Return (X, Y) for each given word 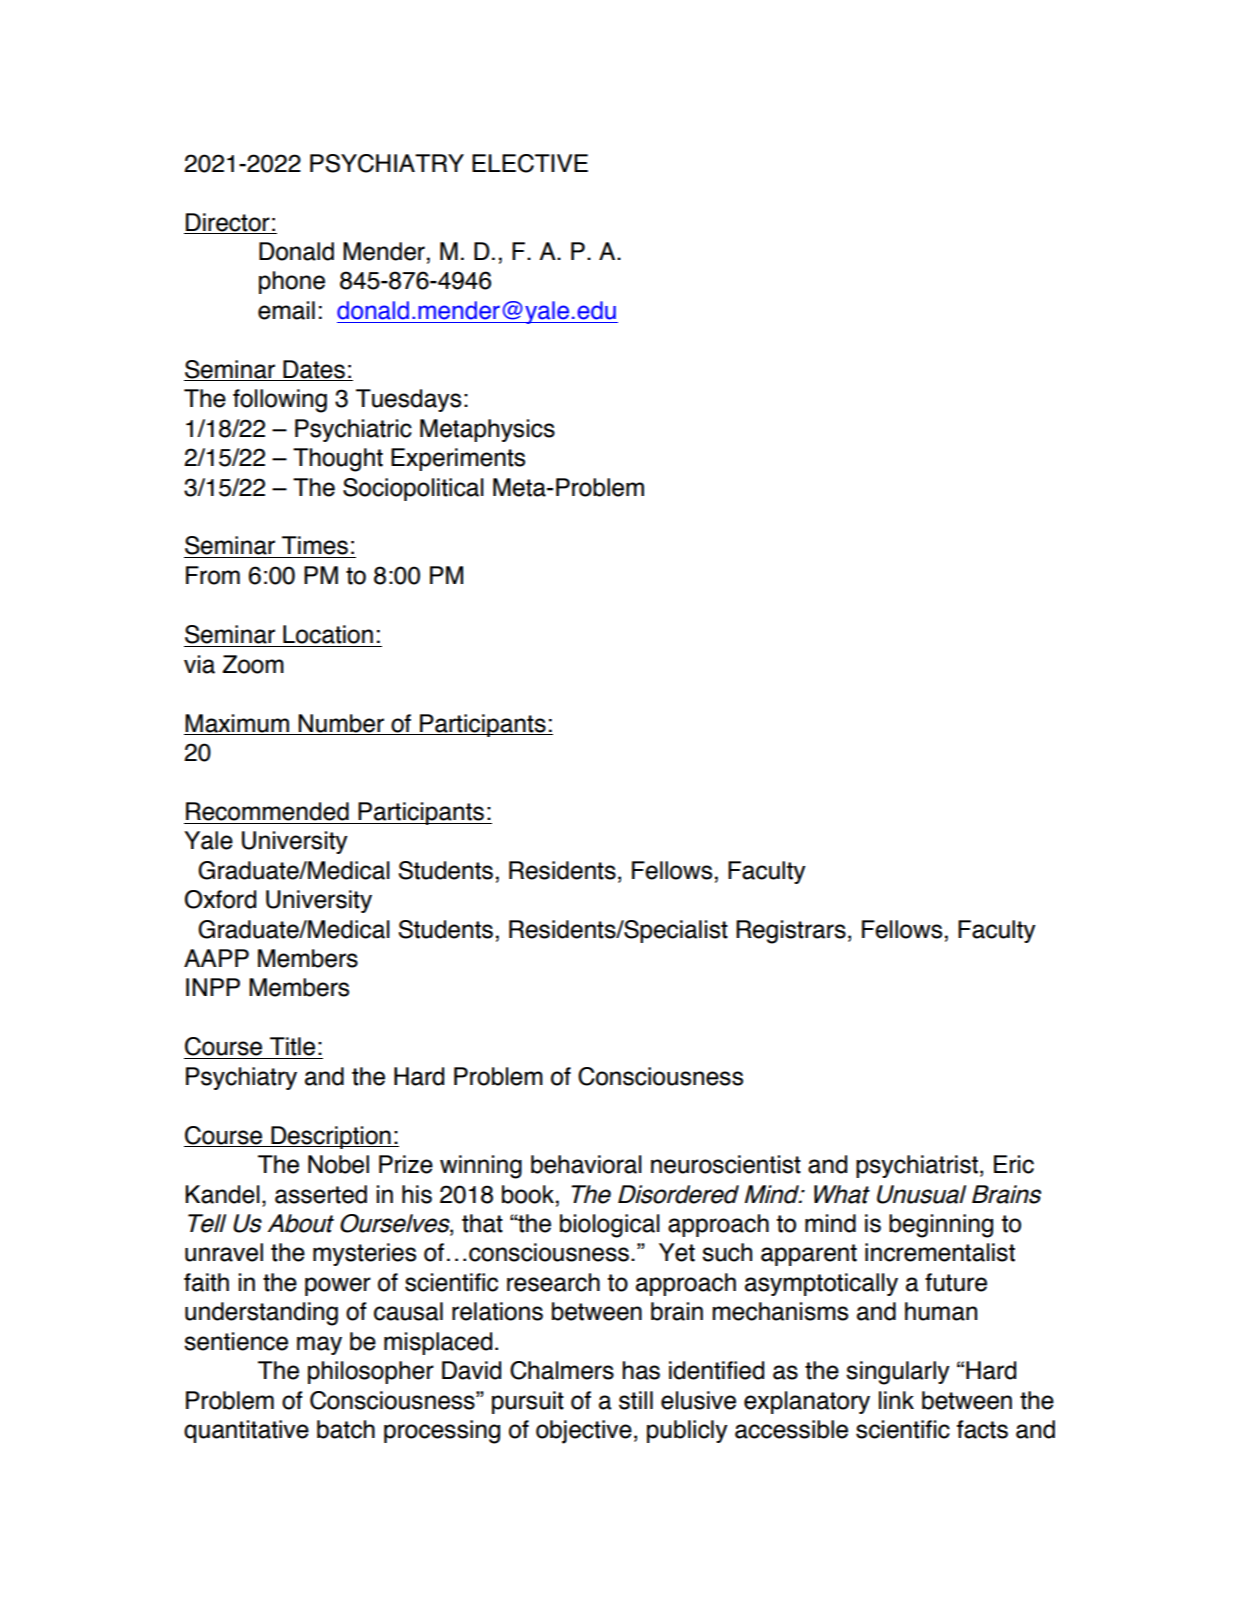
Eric (1014, 1164)
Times (315, 545)
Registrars (791, 932)
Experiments (458, 459)
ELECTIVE (530, 163)
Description (331, 1137)
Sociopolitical (413, 489)
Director (228, 223)
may (319, 1345)
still (636, 1400)
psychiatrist (917, 1166)
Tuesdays (408, 400)
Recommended (267, 811)
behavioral (586, 1164)
